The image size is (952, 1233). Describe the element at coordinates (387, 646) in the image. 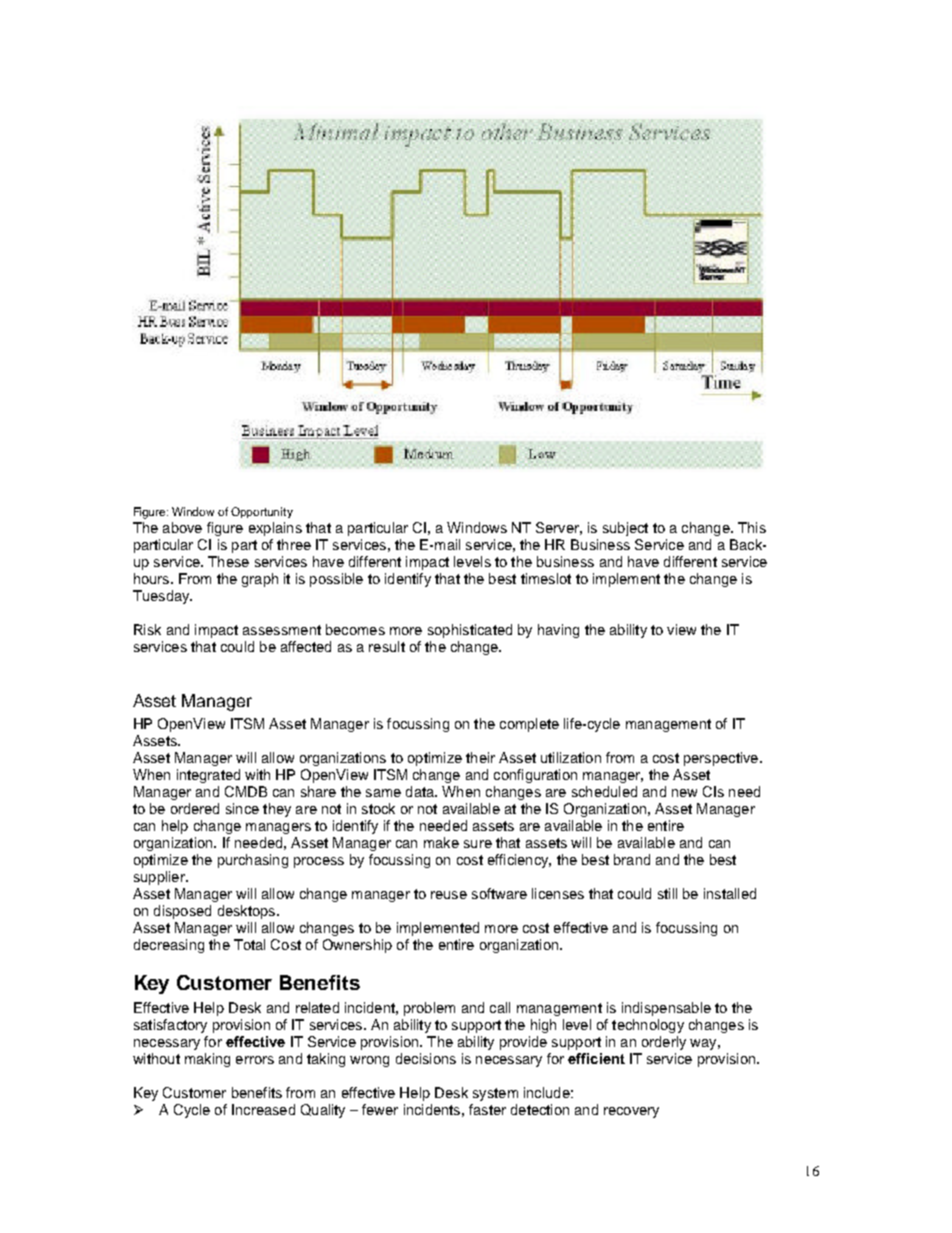

I see `result` at that location.
